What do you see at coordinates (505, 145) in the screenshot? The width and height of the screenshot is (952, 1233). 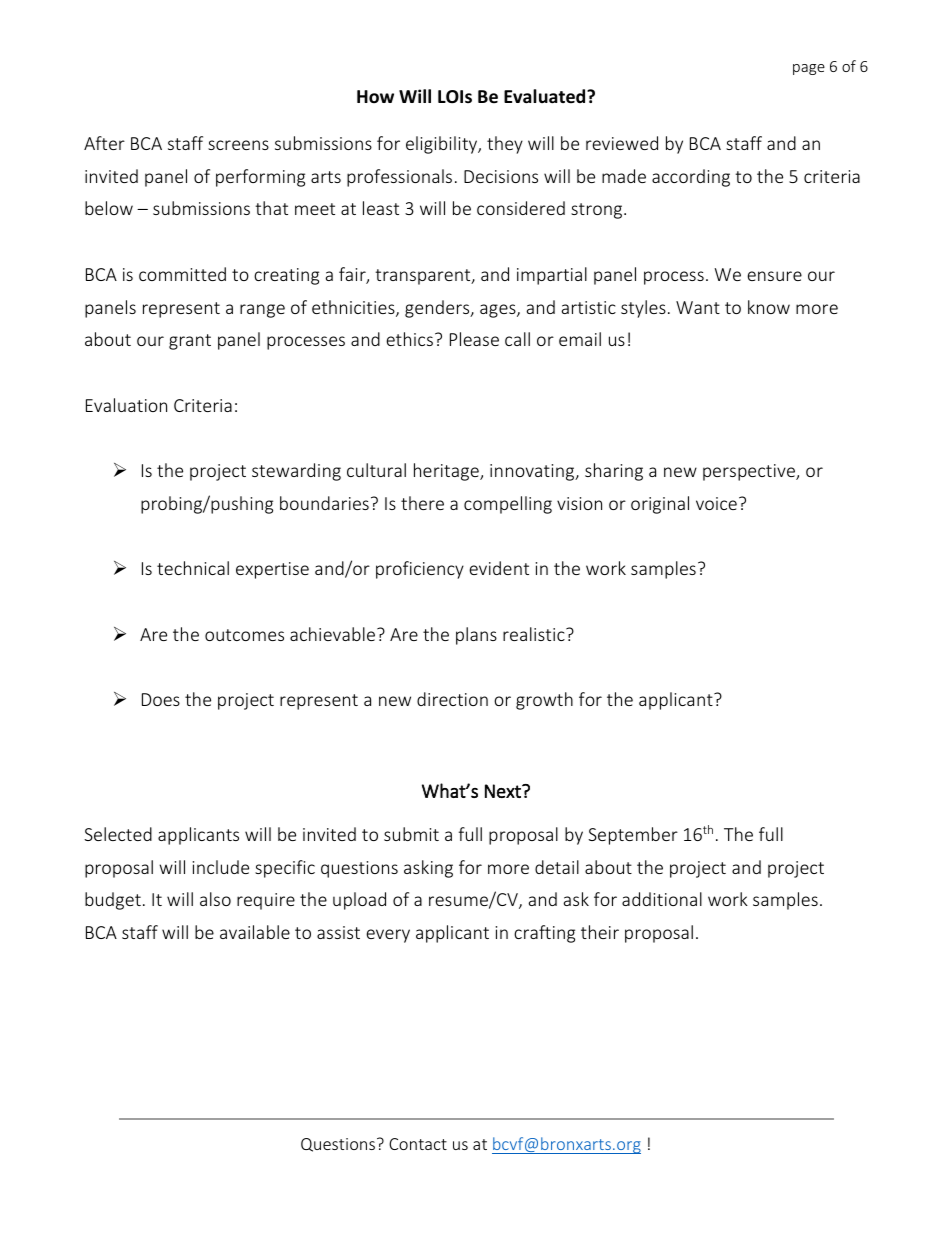 I see `they` at bounding box center [505, 145].
